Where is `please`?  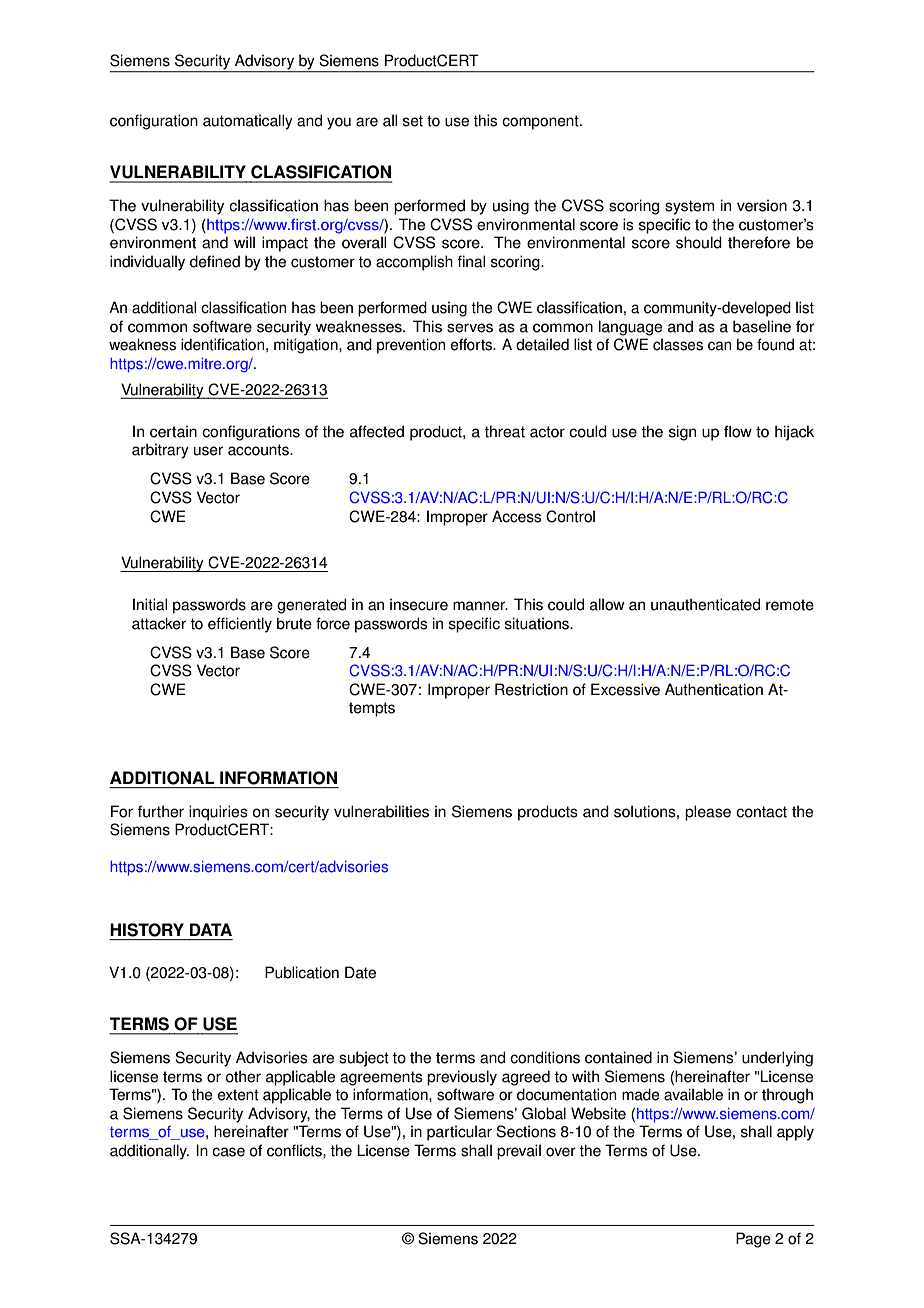
please is located at coordinates (708, 813).
